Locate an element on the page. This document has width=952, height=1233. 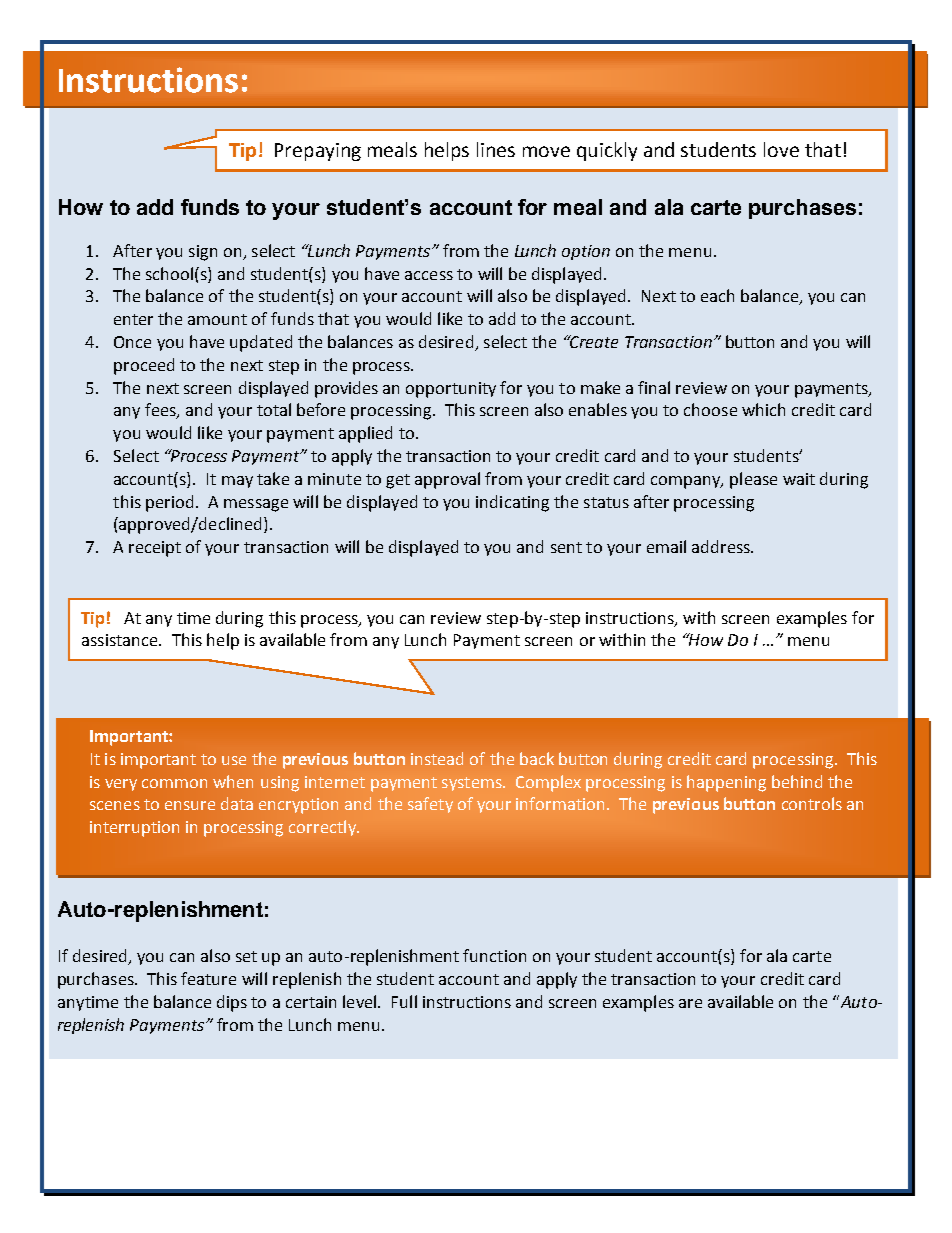
function is located at coordinates (494, 955).
